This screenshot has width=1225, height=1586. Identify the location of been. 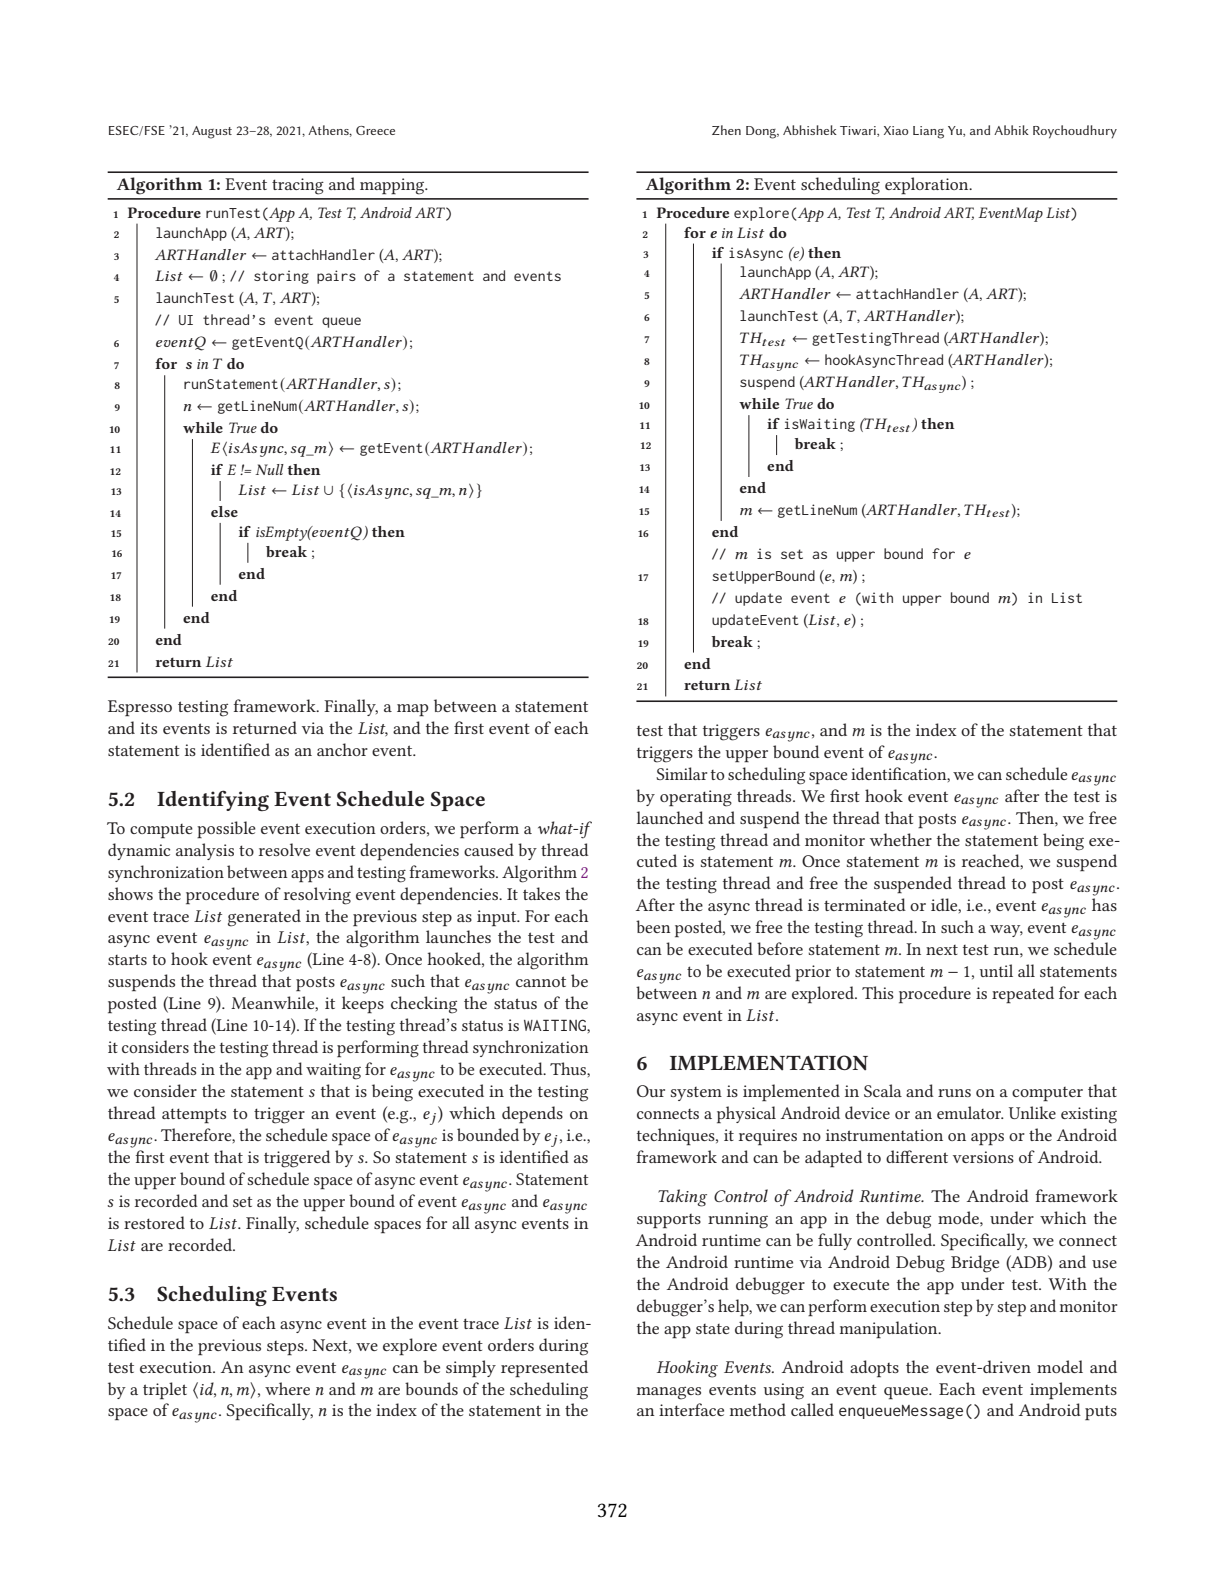
(653, 926).
